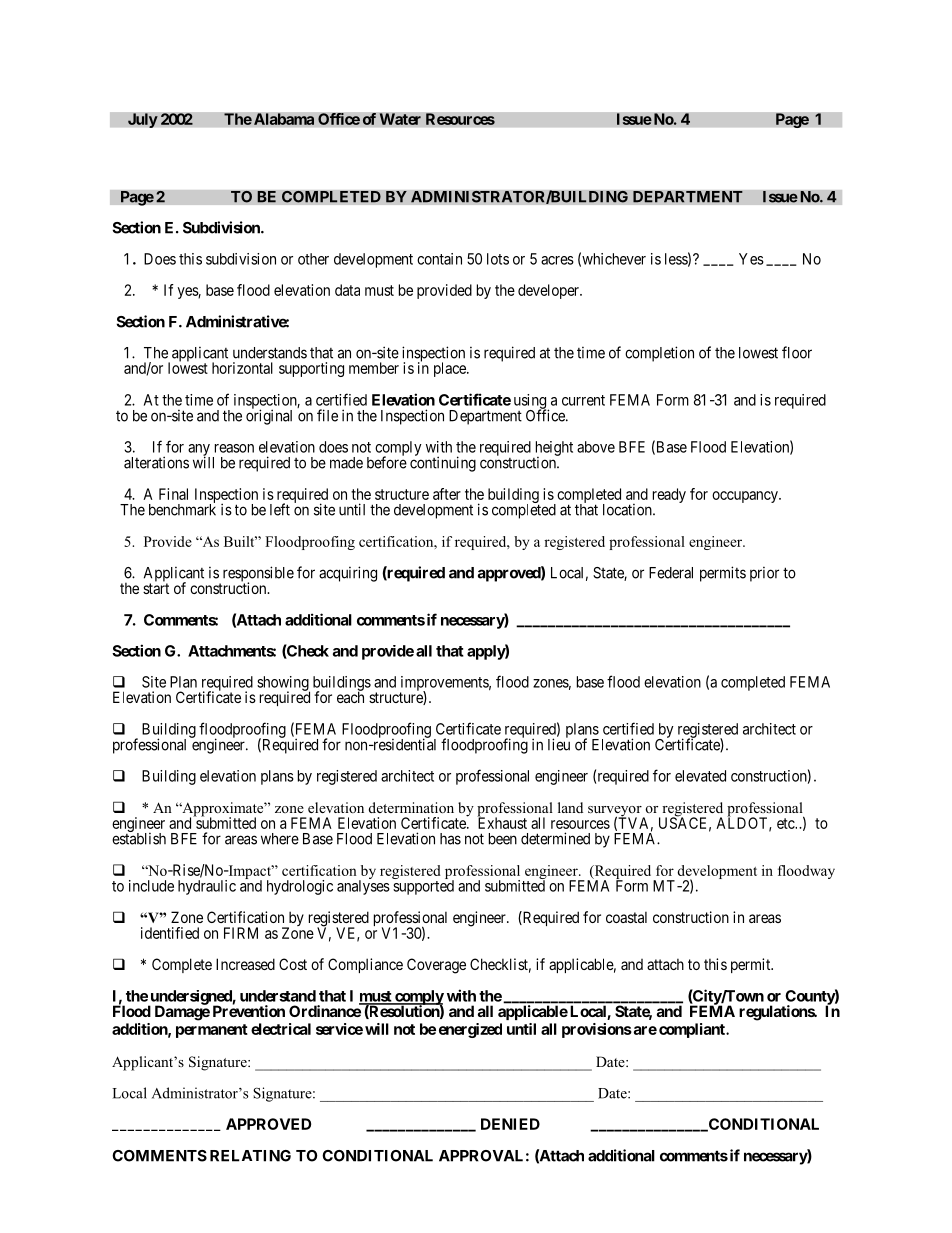  I want to click on lieu, so click(559, 744).
